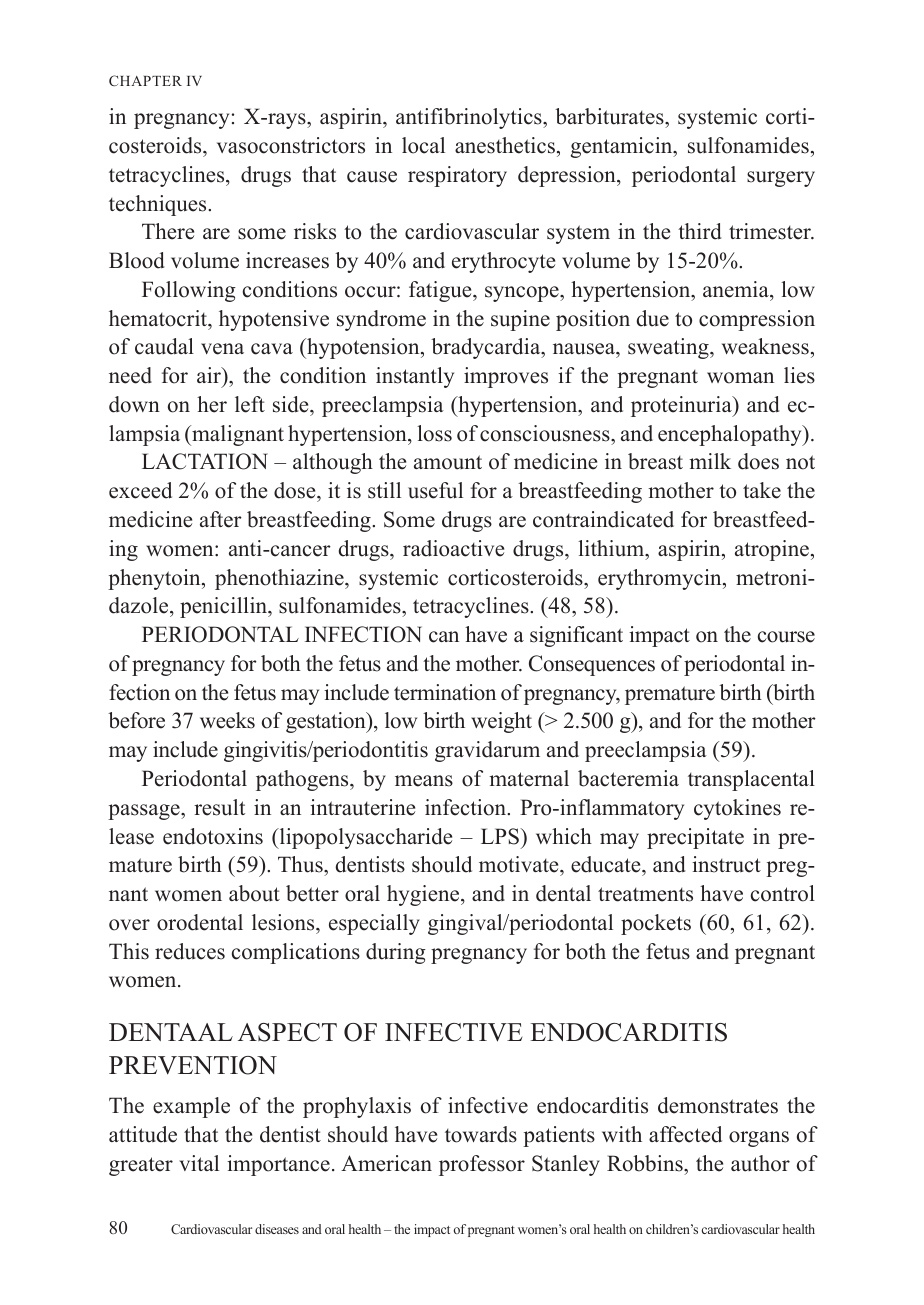  What do you see at coordinates (145, 80) in the screenshot?
I see `CHAPTER` at bounding box center [145, 80].
